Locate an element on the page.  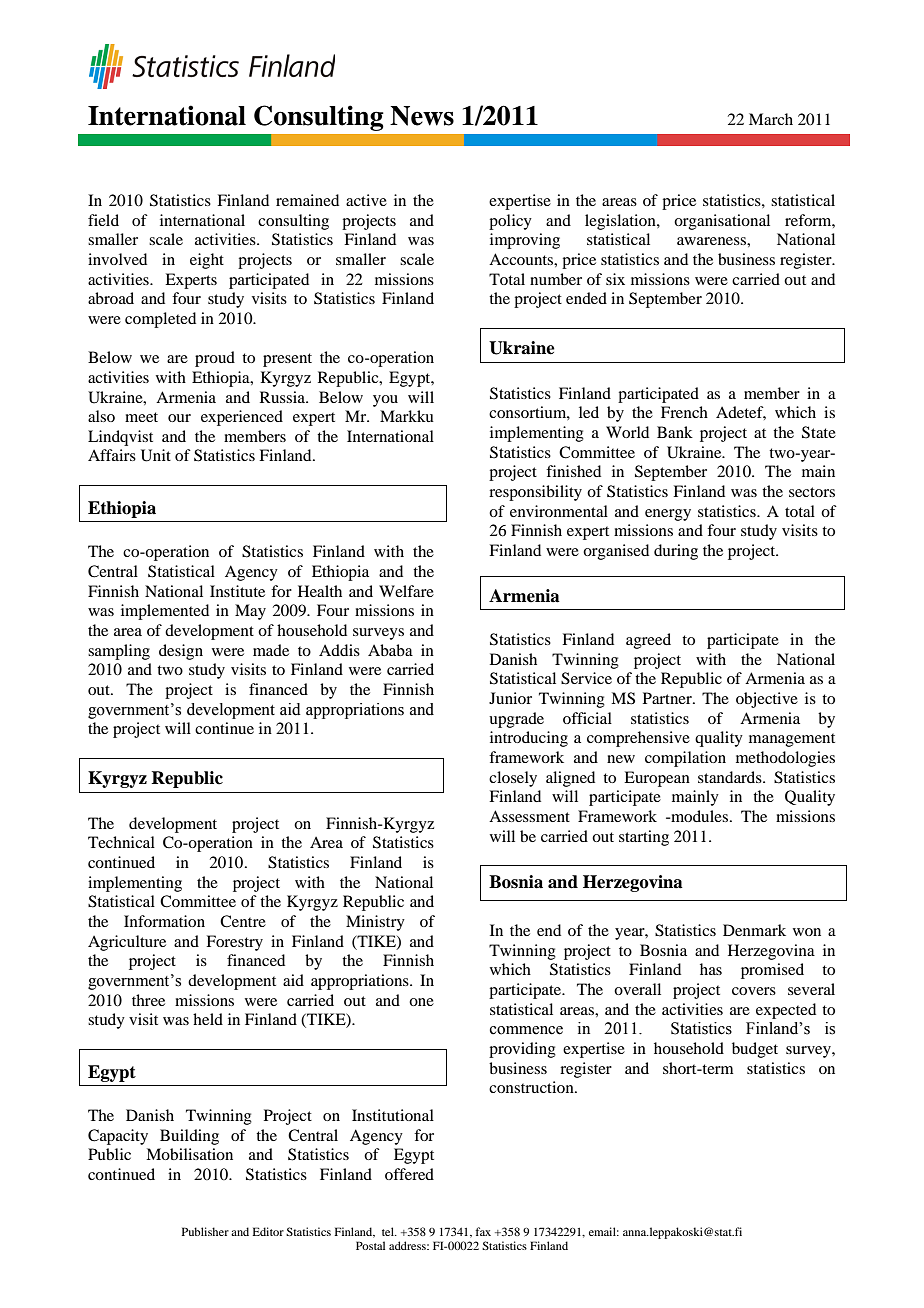
energy is located at coordinates (668, 515).
